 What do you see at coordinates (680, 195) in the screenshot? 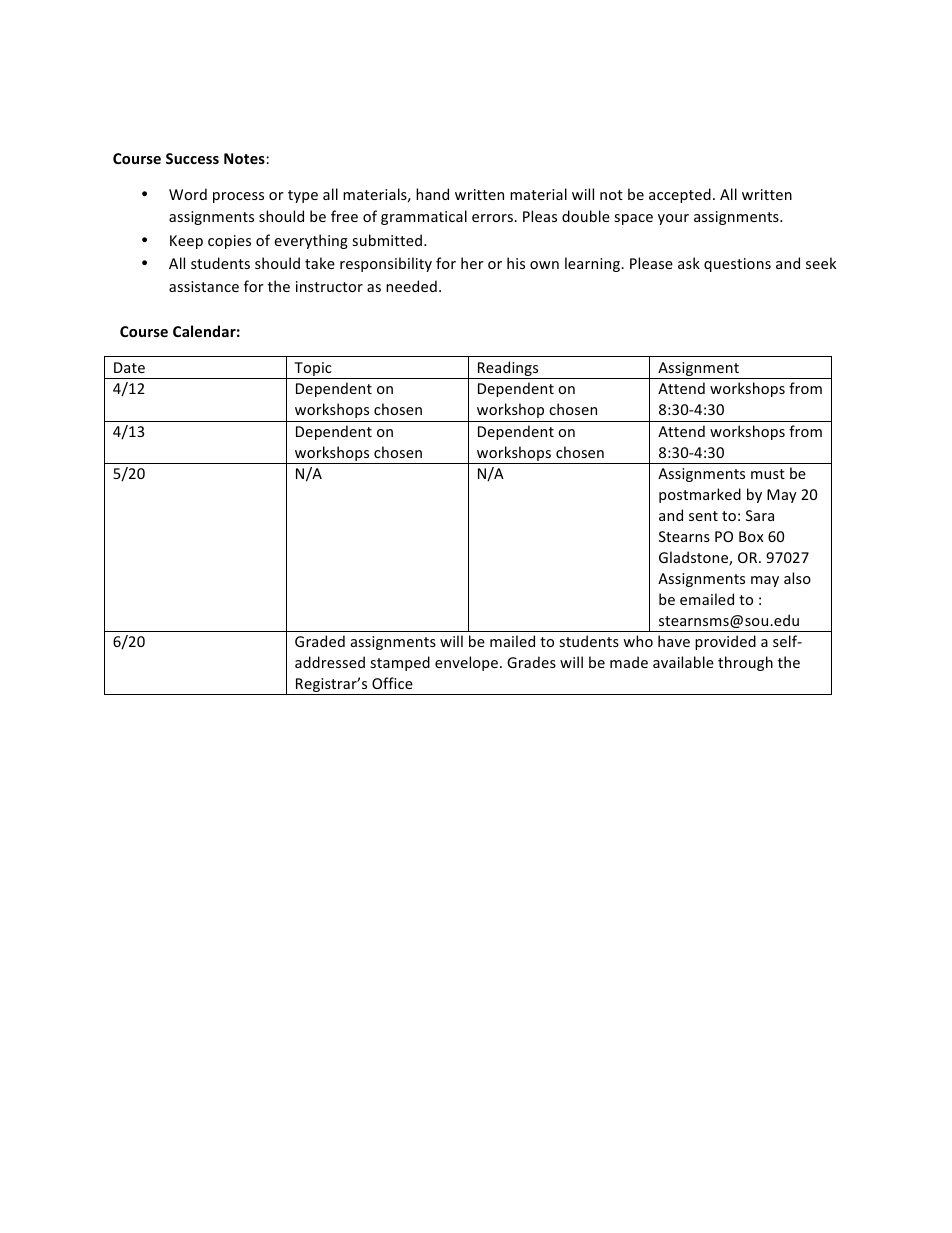
I see `accepted` at bounding box center [680, 195].
